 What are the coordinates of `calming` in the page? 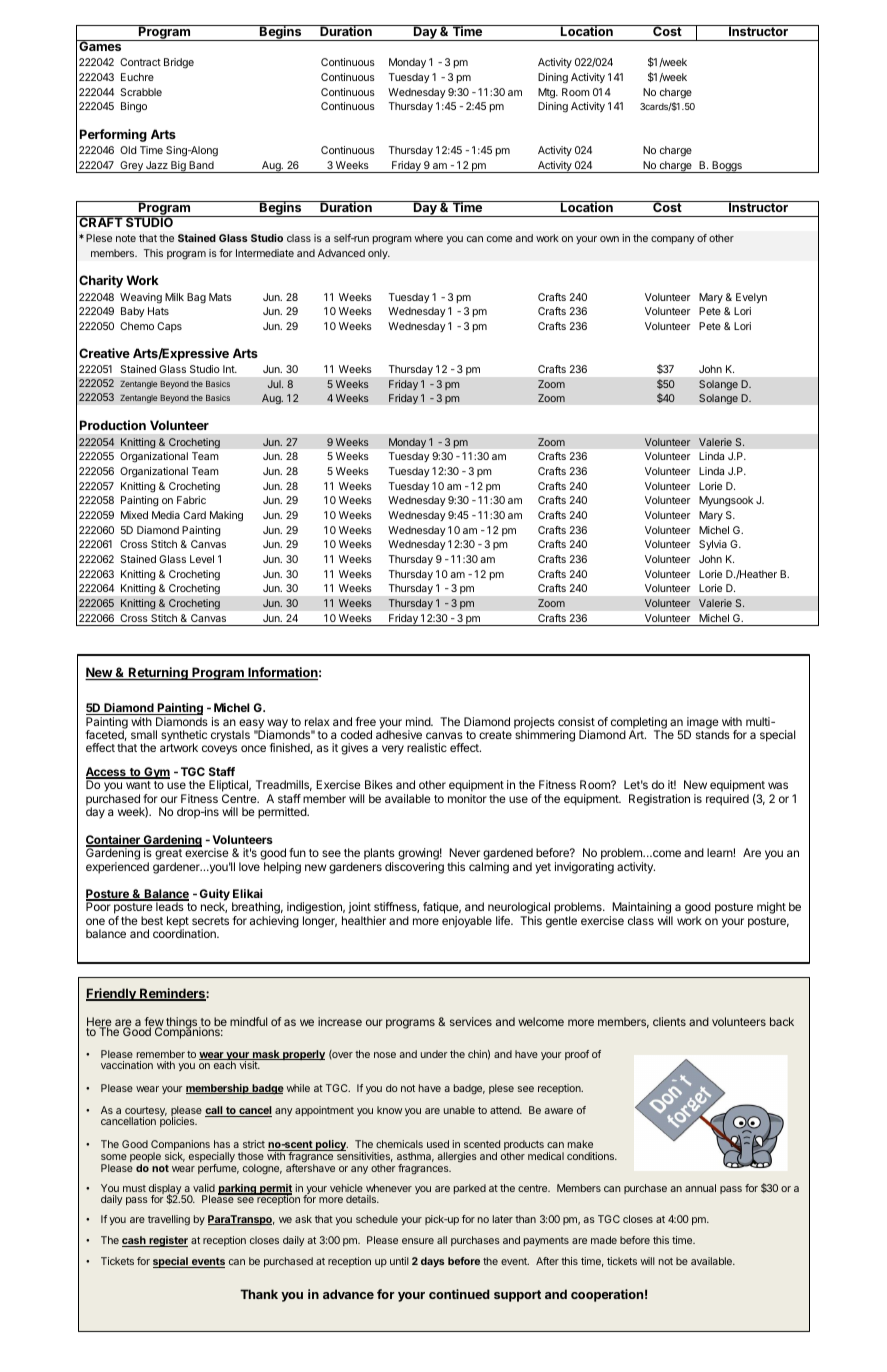 It's located at (489, 868).
